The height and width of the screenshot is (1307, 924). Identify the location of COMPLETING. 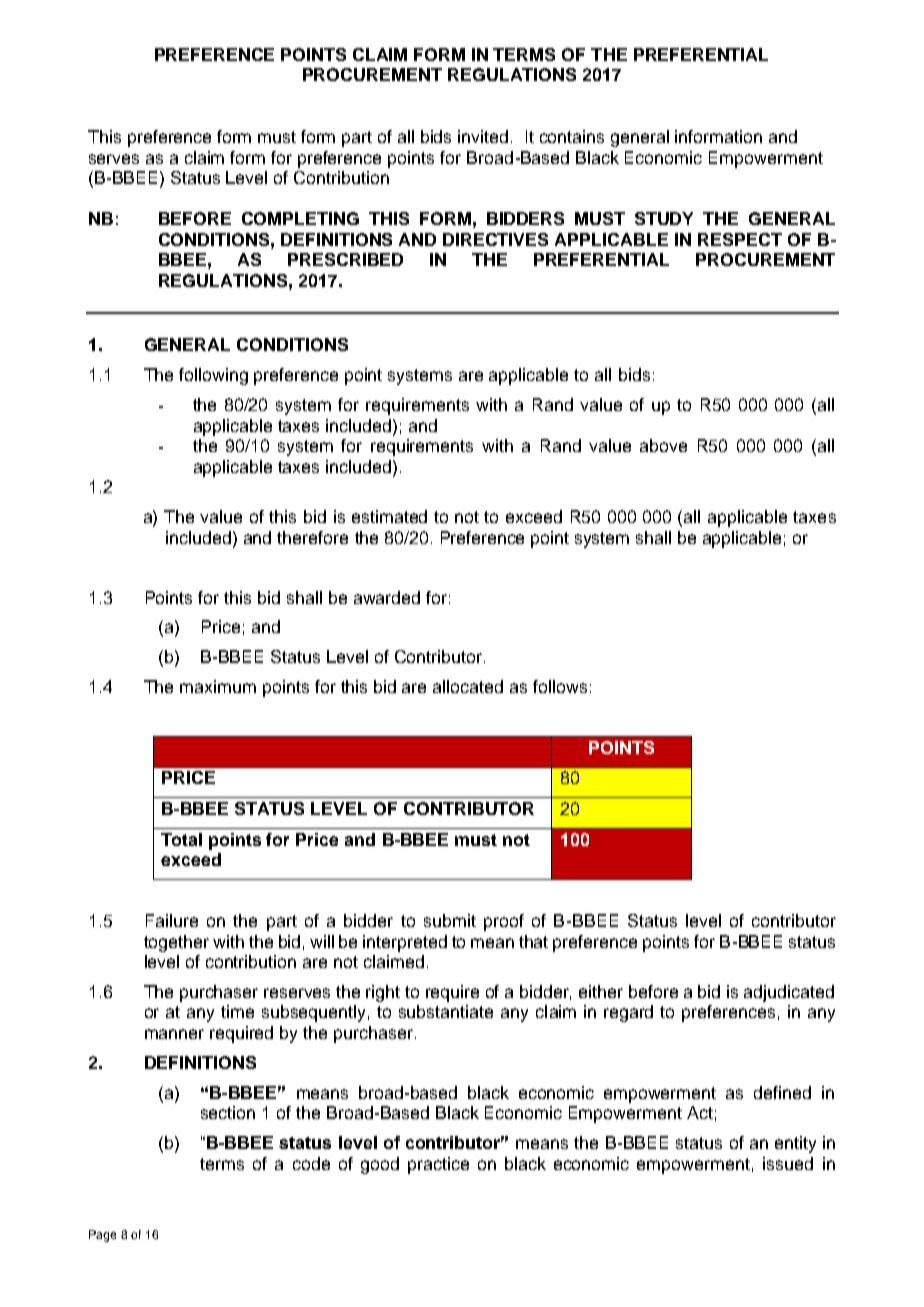
(300, 218).
